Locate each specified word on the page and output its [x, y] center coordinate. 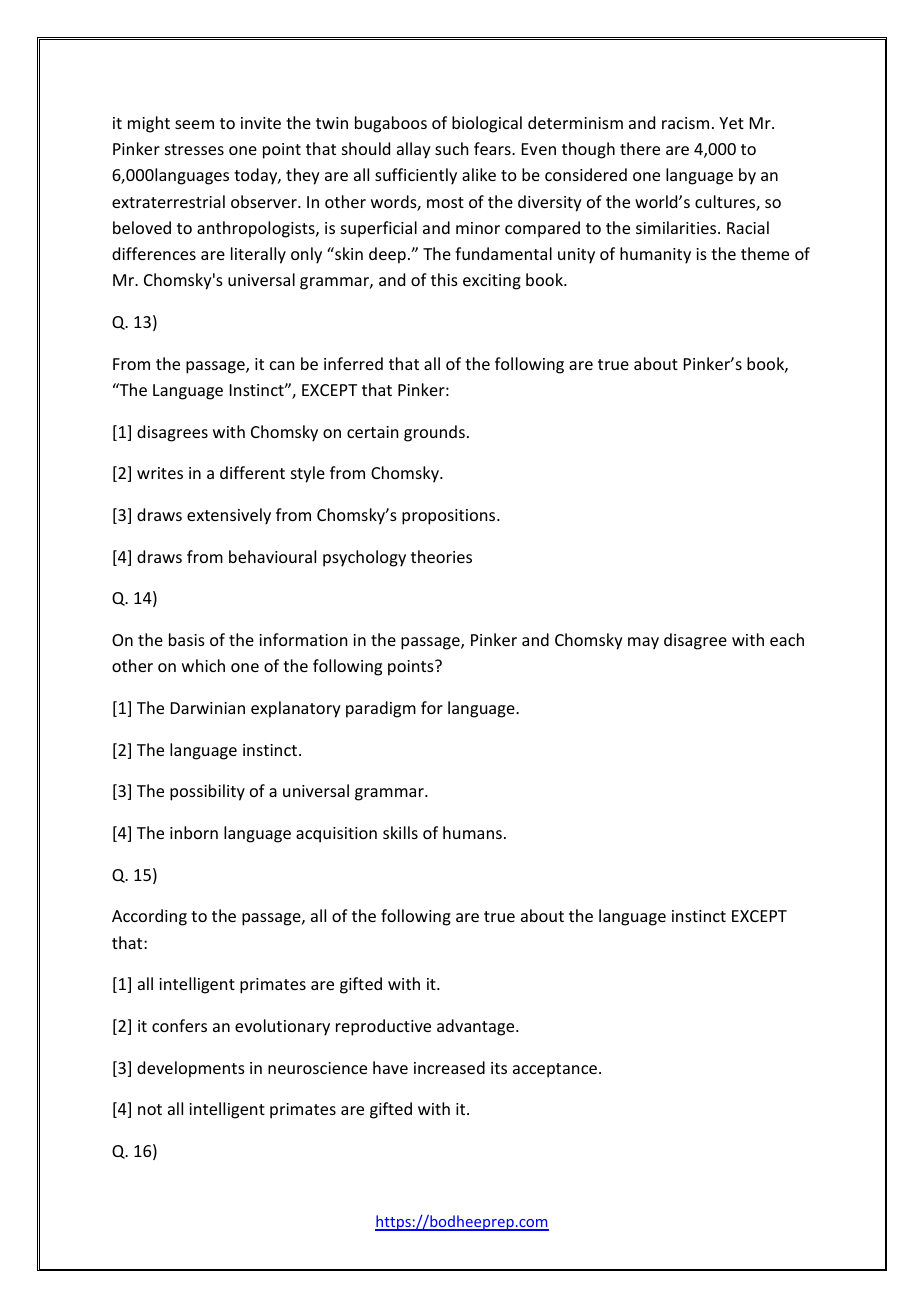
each [787, 639]
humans [472, 832]
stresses [194, 149]
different [252, 472]
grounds [434, 433]
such [451, 148]
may [643, 643]
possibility [207, 792]
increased [449, 1067]
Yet [731, 123]
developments [191, 1069]
